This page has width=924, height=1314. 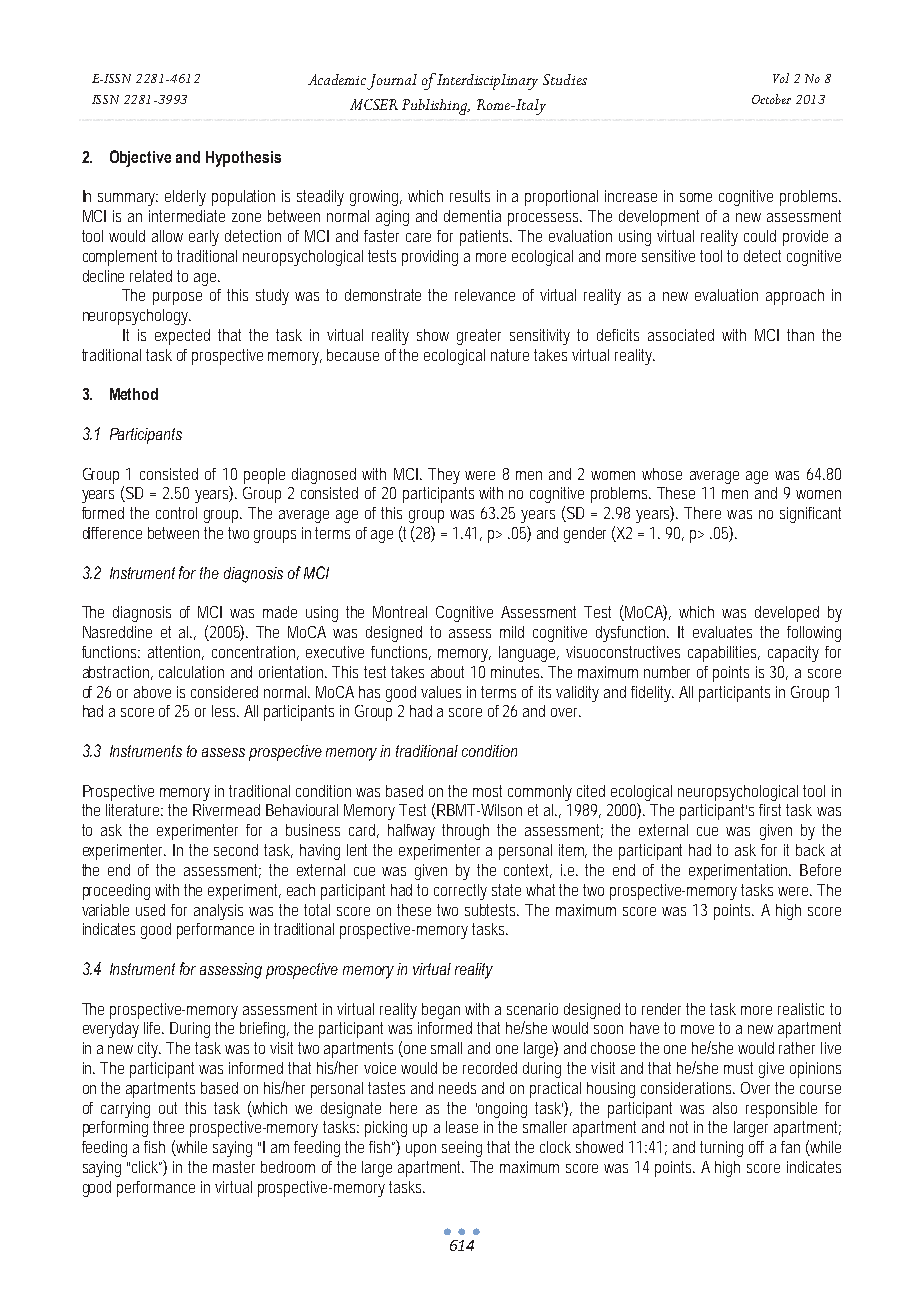 I want to click on correctly, so click(x=460, y=892).
